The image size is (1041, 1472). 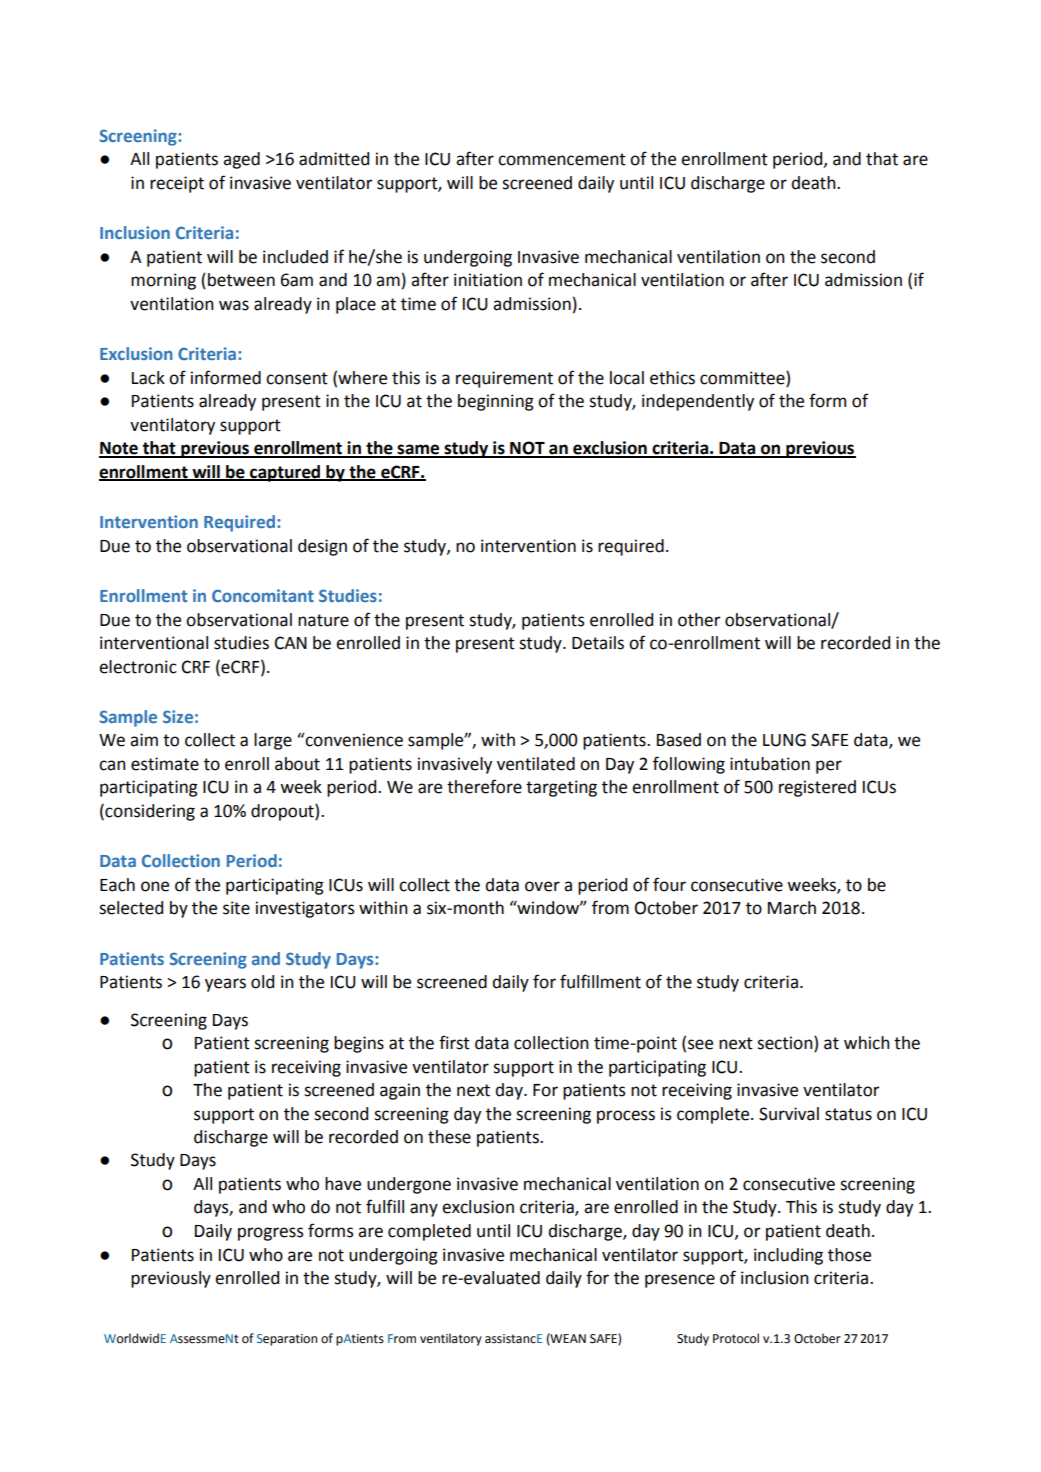 I want to click on receipt, so click(x=177, y=184).
